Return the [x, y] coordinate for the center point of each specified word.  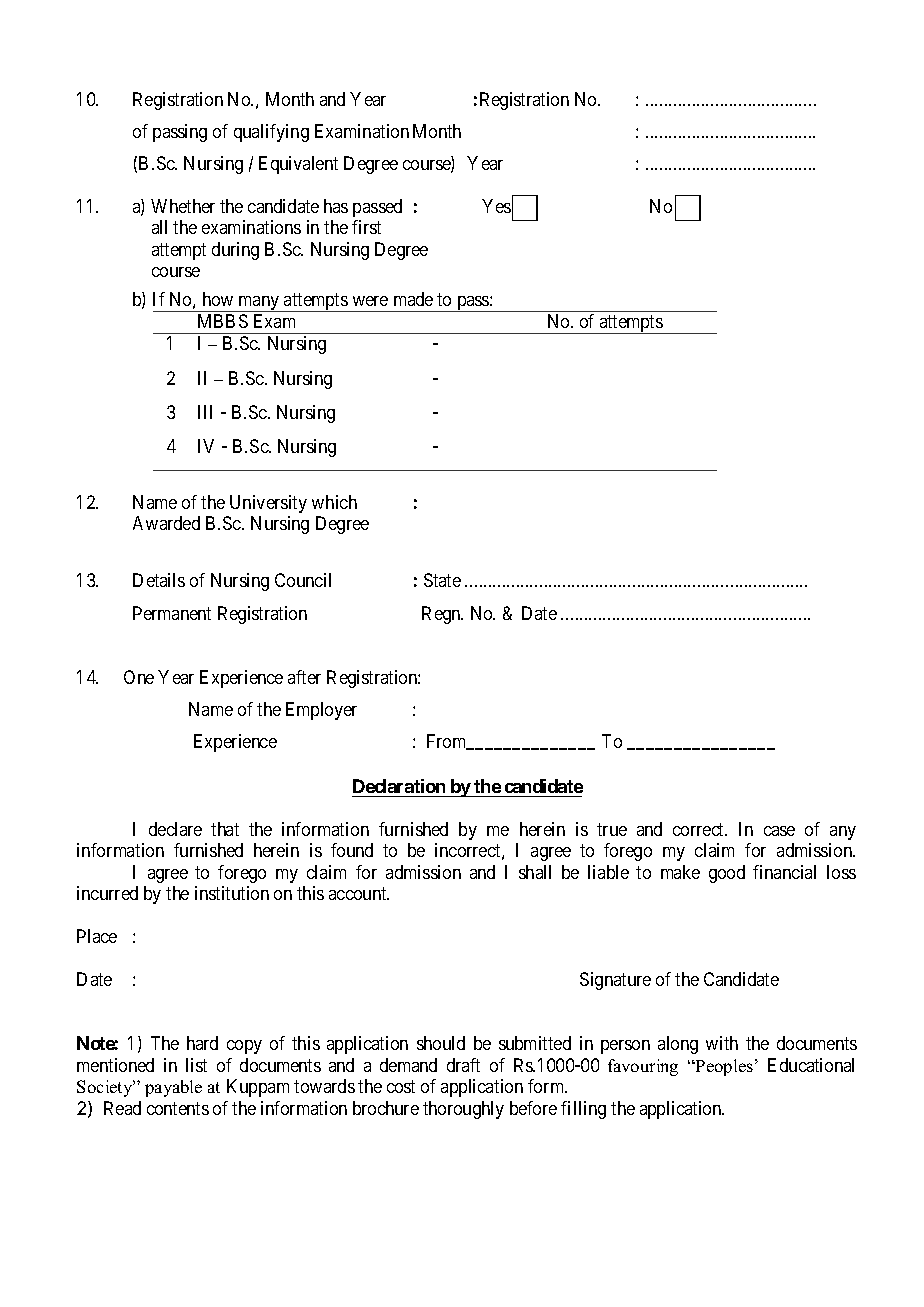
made [413, 299]
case [779, 831]
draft [463, 1065]
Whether [183, 206]
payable [173, 1088]
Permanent [172, 613]
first [366, 227]
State [442, 580]
